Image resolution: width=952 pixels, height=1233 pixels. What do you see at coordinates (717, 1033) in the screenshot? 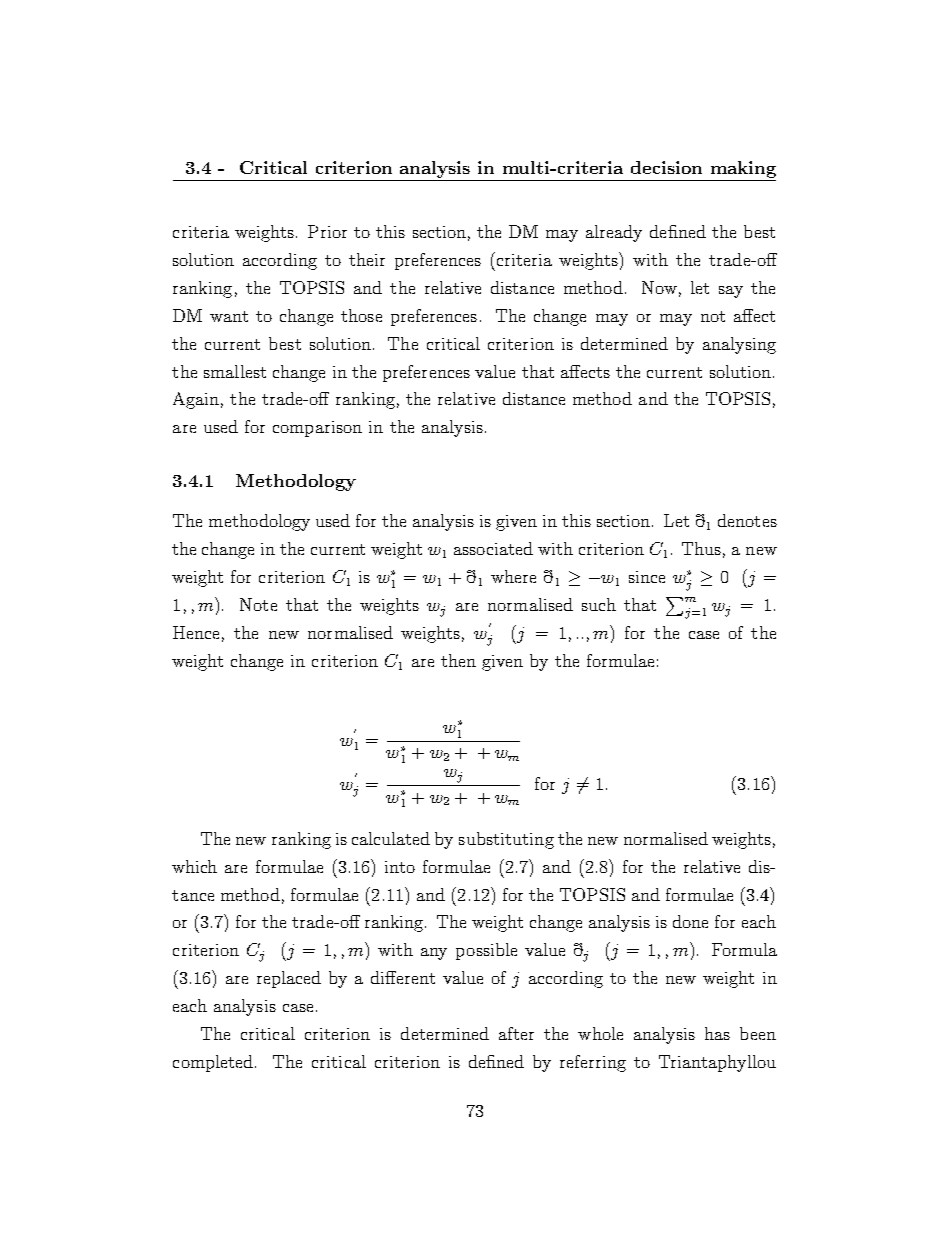
I see `has` at bounding box center [717, 1033].
